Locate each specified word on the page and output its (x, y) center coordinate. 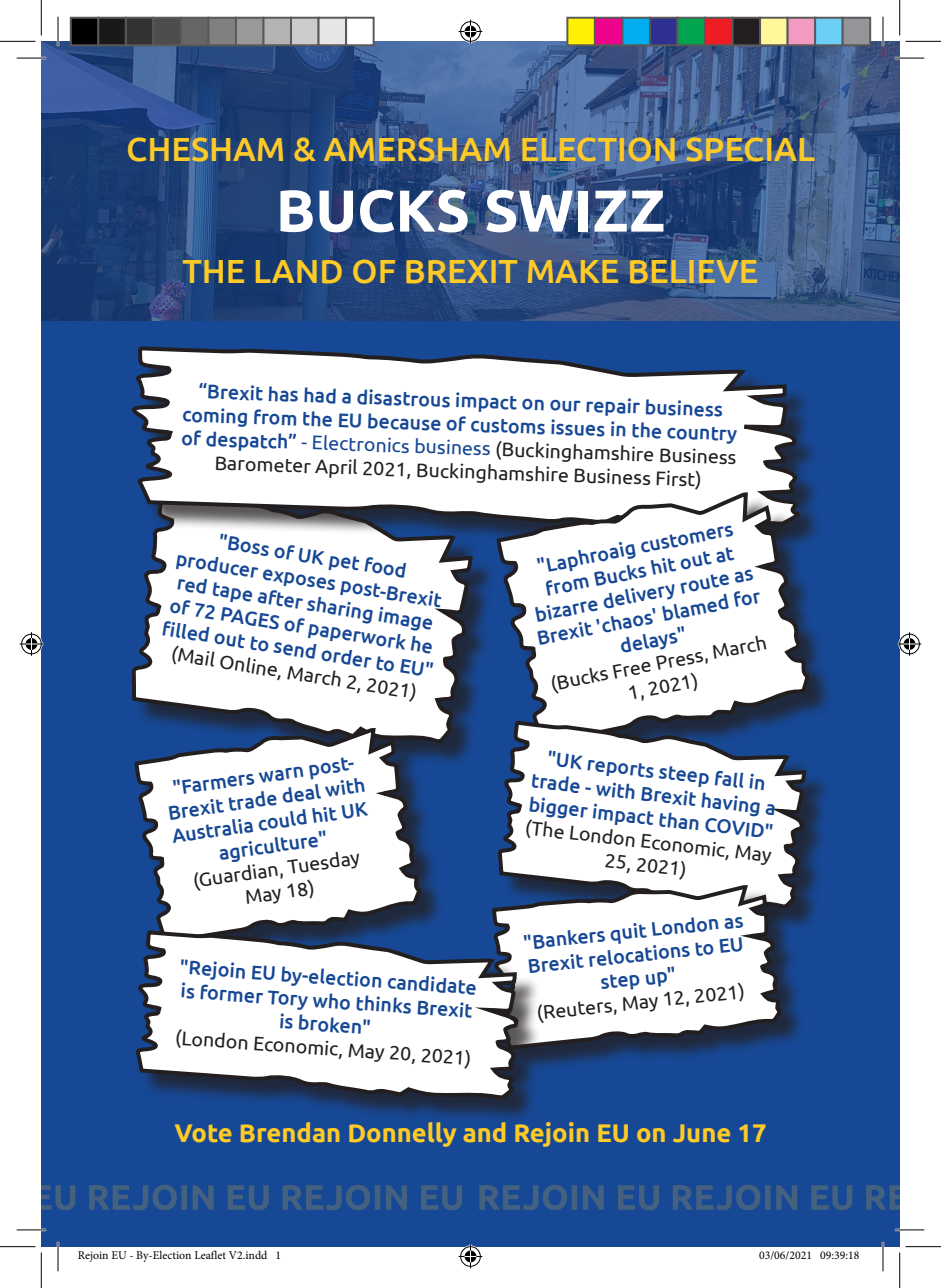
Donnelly (402, 1134)
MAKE (573, 271)
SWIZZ (575, 211)
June (701, 1133)
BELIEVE (693, 271)
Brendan (290, 1132)
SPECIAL (750, 149)
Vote (203, 1133)
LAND (299, 272)
